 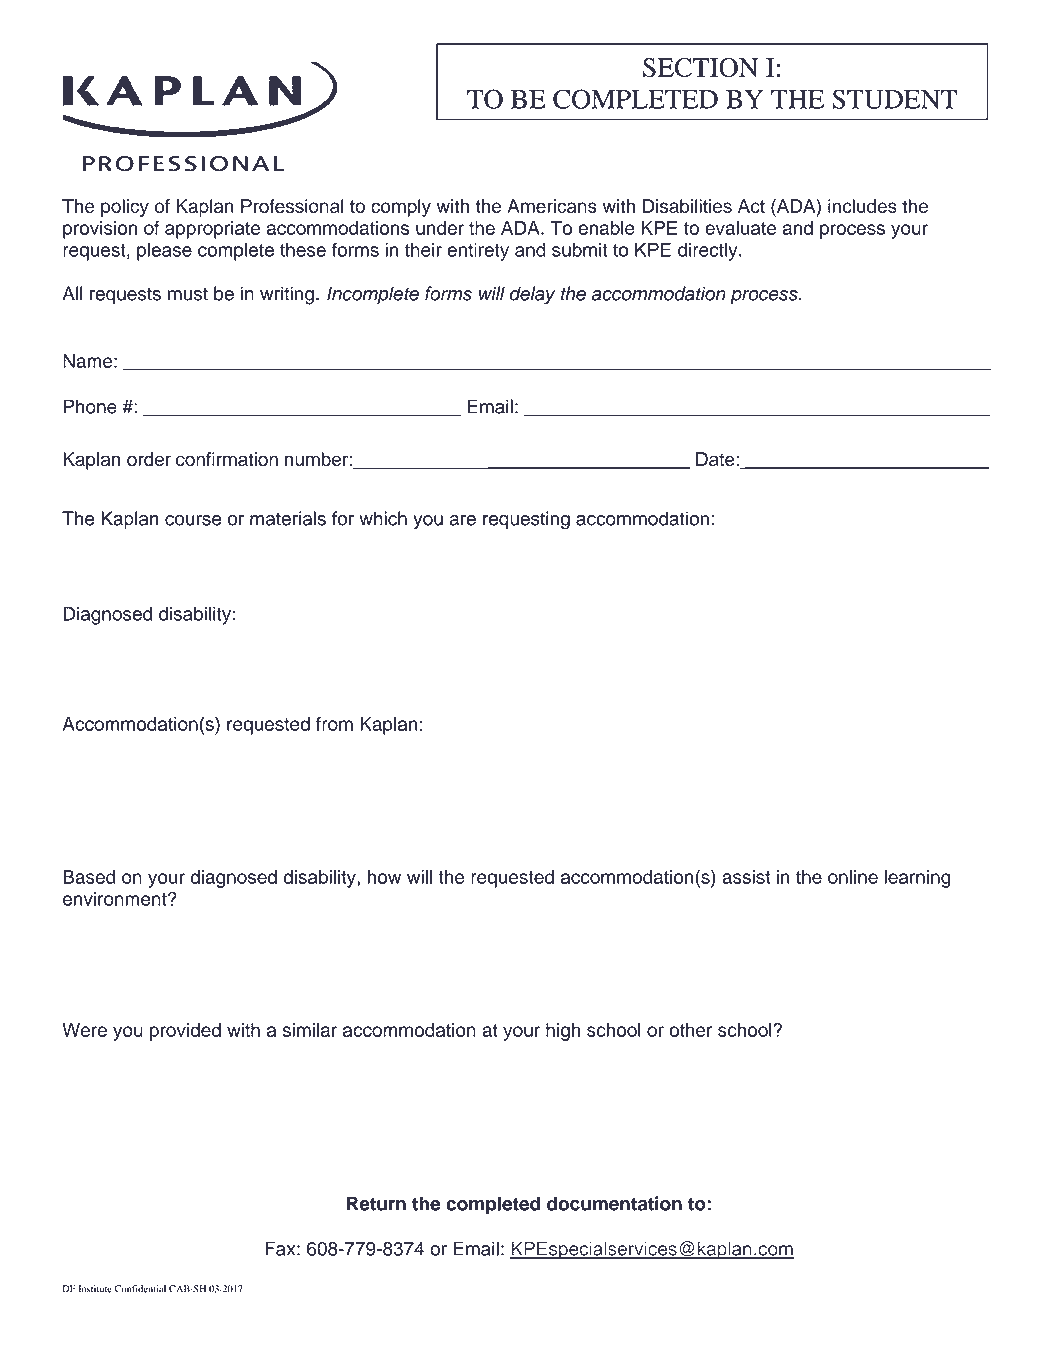 I want to click on how, so click(x=384, y=877).
